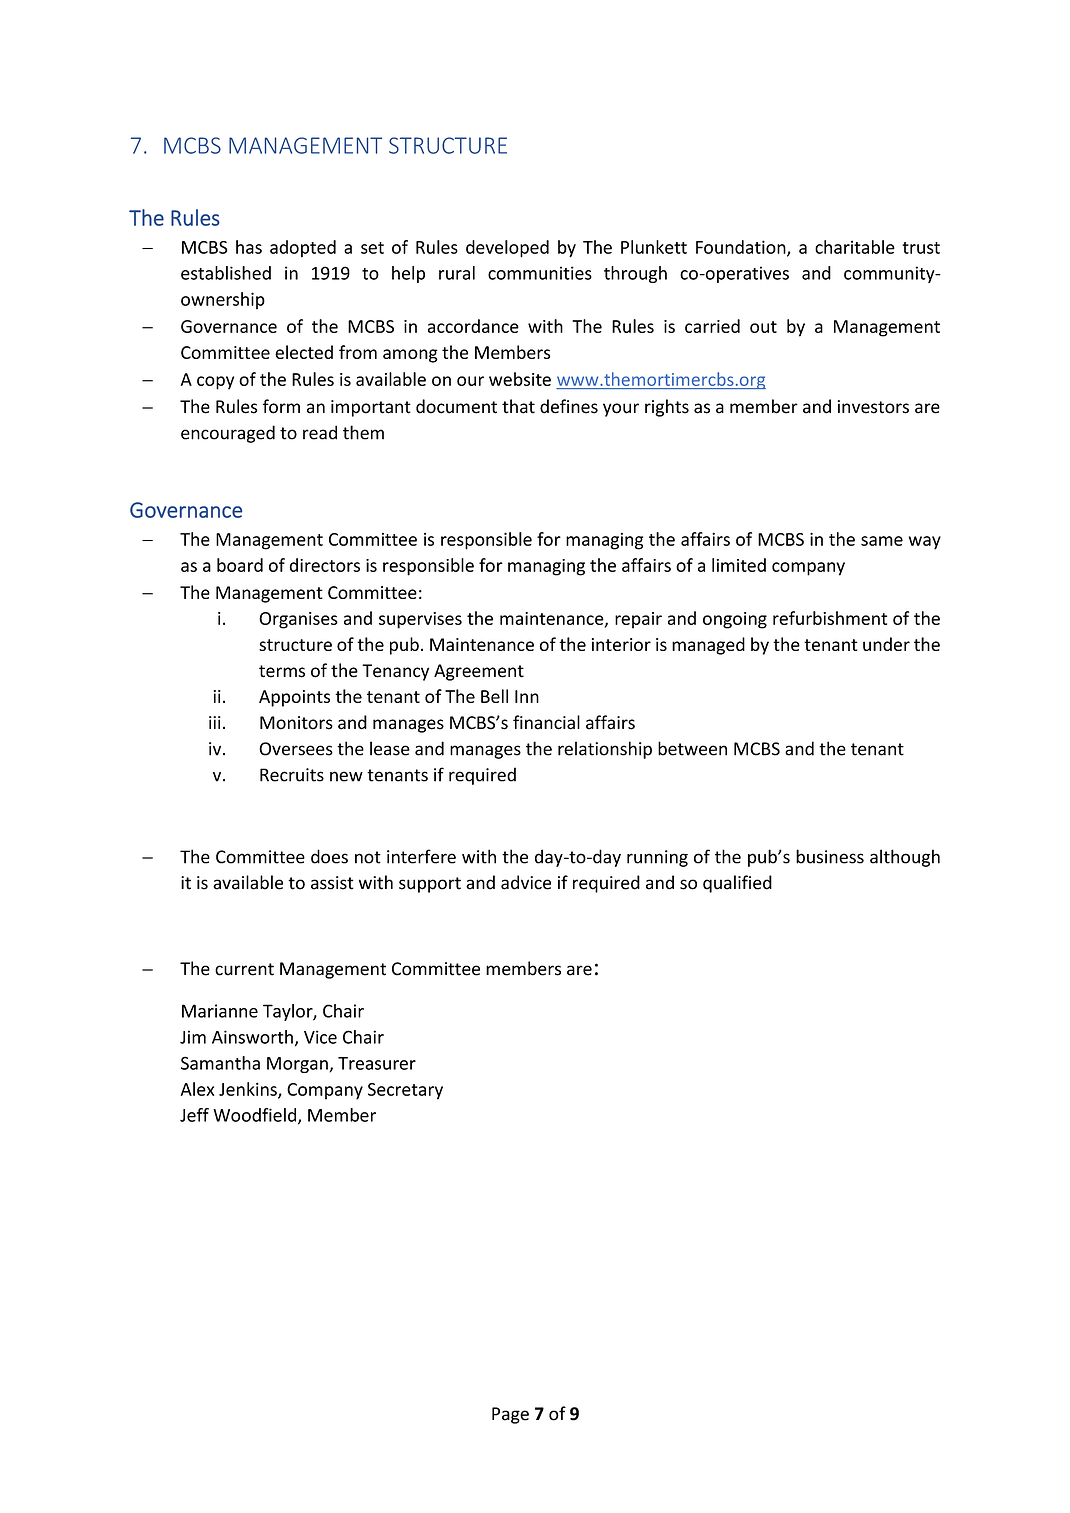 The image size is (1070, 1513). I want to click on Page, so click(510, 1415).
